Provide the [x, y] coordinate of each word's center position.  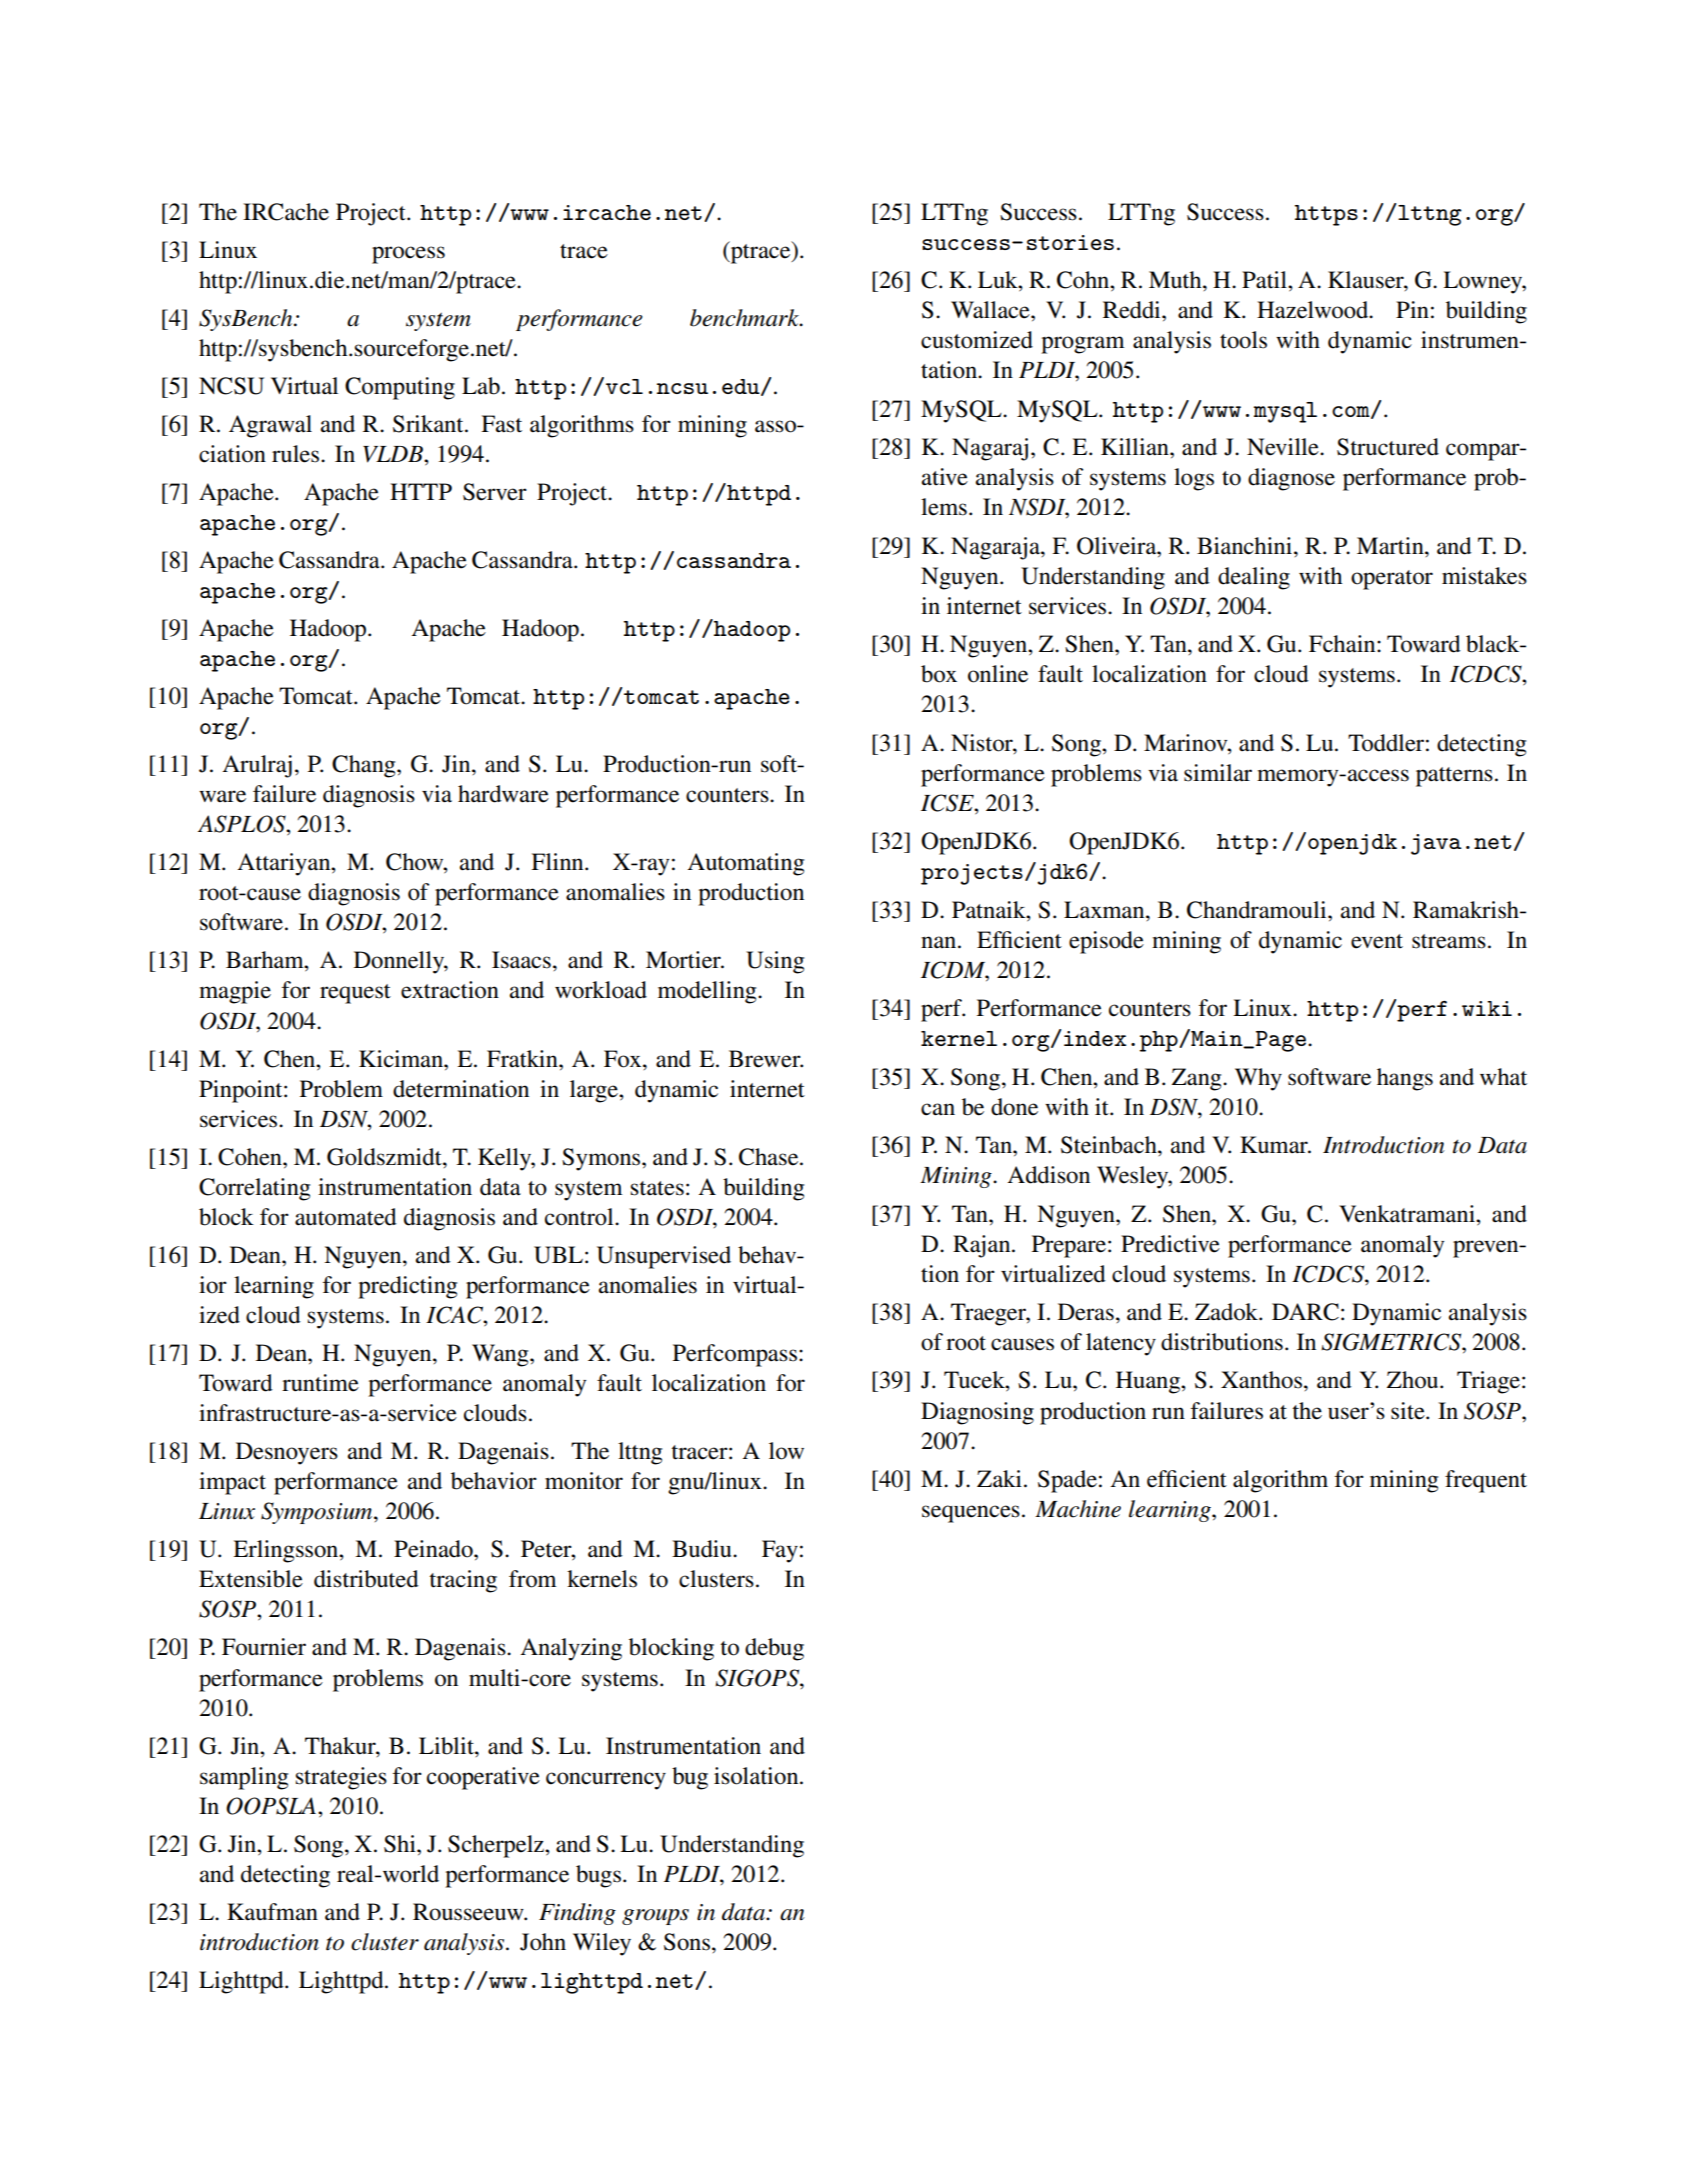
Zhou [1414, 1380]
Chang [365, 766]
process [408, 255]
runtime [320, 1383]
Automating [745, 864]
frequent [1486, 1481]
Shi [401, 1844]
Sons [687, 1942]
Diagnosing [977, 1413]
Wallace [991, 310]
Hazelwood [1314, 310]
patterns [1454, 777]
